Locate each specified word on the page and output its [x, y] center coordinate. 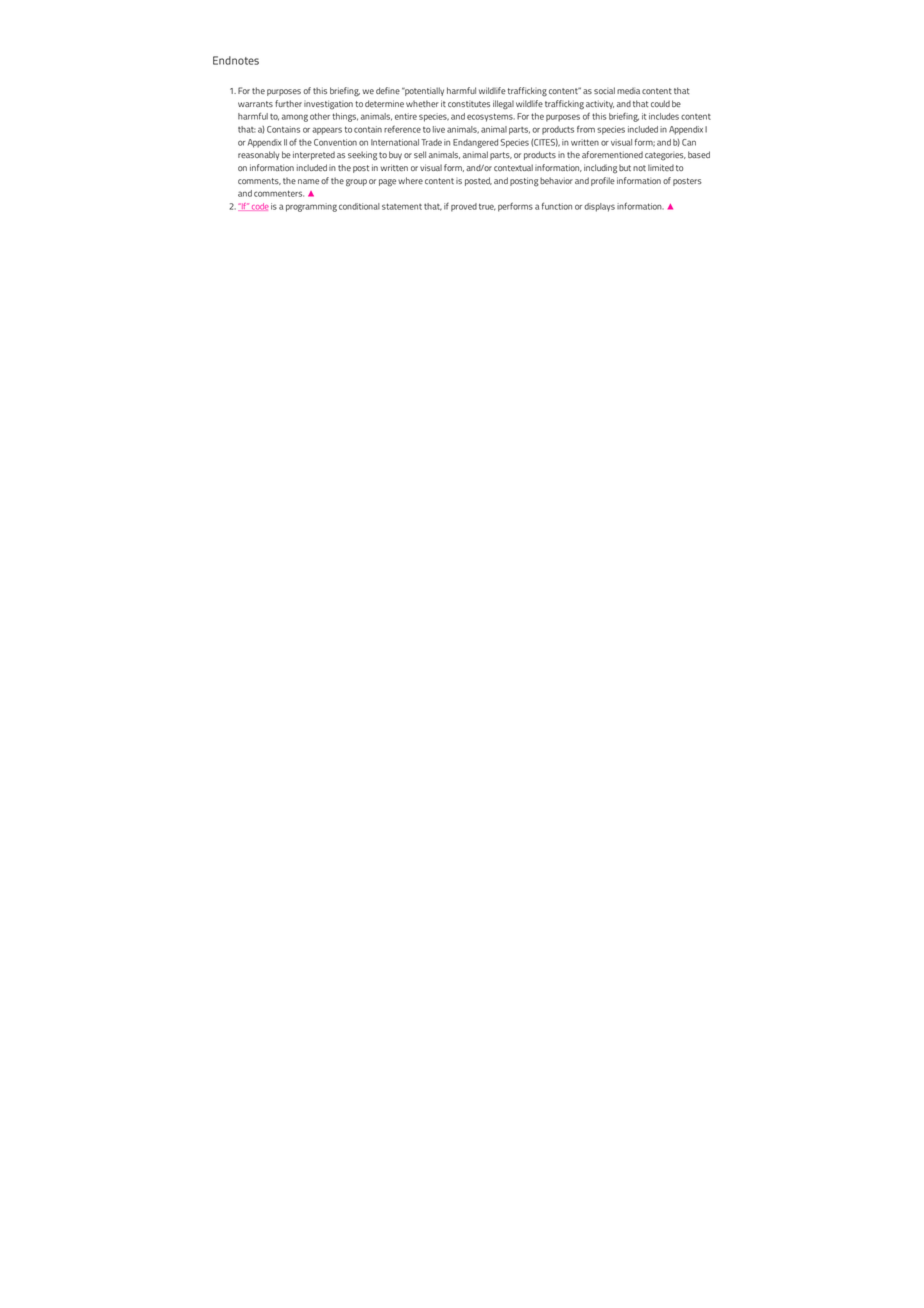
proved [464, 207]
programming [311, 207]
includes [664, 116]
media [628, 91]
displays [599, 207]
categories [665, 156]
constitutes [469, 104]
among [295, 118]
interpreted [314, 155]
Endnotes [236, 60]
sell [420, 154]
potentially [423, 91]
